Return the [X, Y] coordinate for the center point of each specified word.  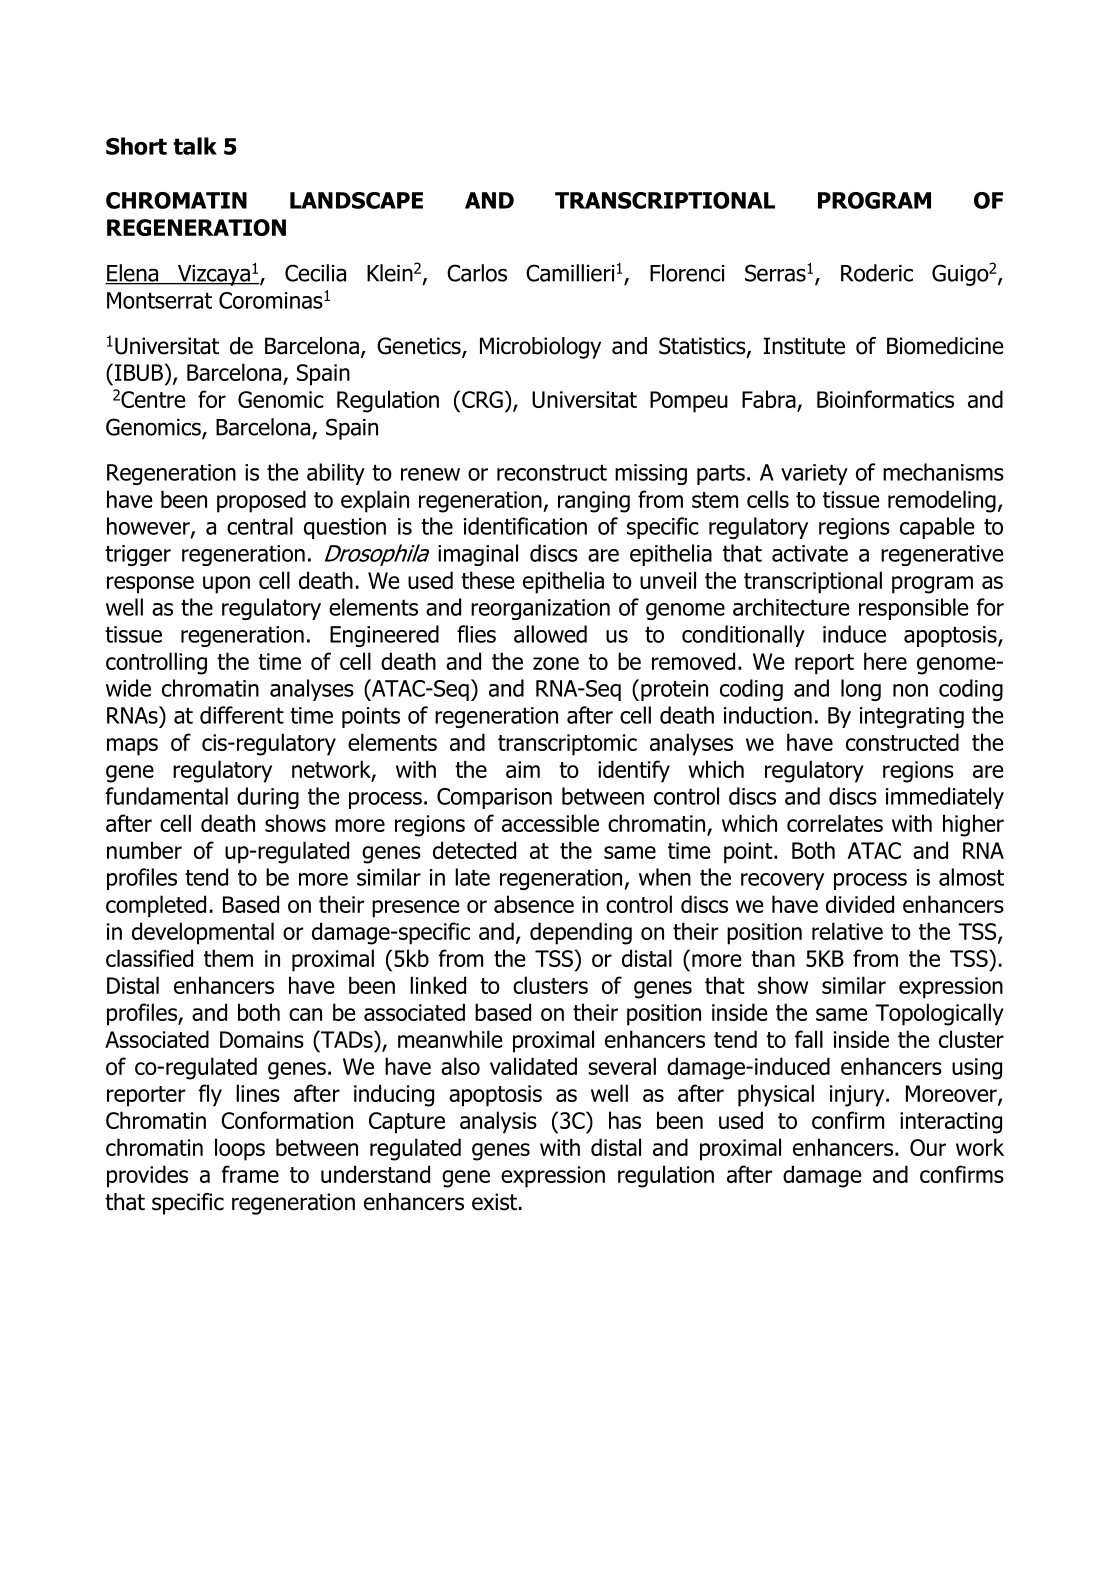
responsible [914, 609]
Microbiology [540, 348]
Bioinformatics [885, 399]
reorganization [540, 609]
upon [226, 585]
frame [250, 1174]
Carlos [477, 273]
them [228, 958]
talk [195, 146]
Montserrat [159, 300]
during [268, 798]
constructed [902, 742]
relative [847, 931]
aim [523, 769]
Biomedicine [945, 346]
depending [581, 933]
